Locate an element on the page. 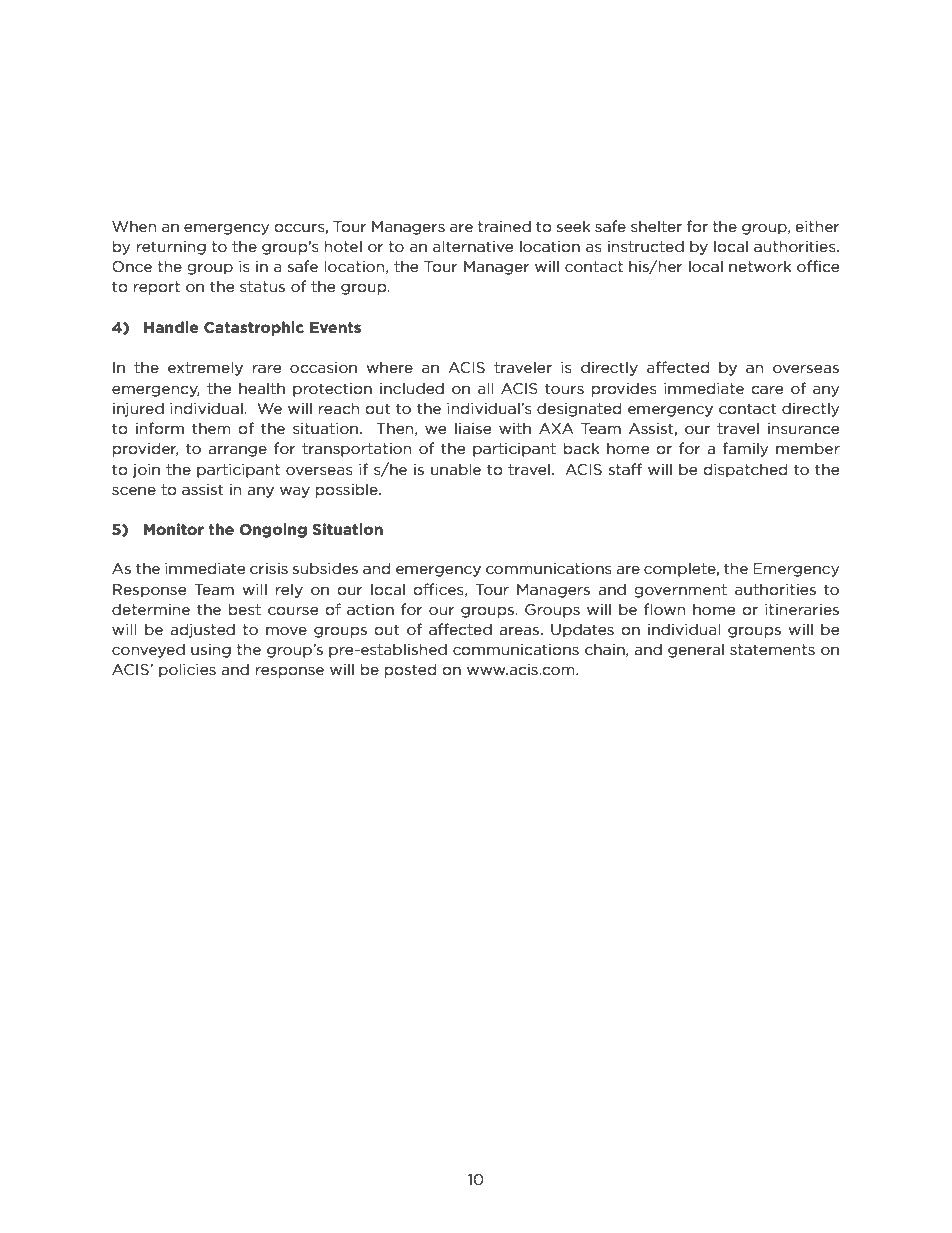 The image size is (952, 1233). unable is located at coordinates (456, 469).
